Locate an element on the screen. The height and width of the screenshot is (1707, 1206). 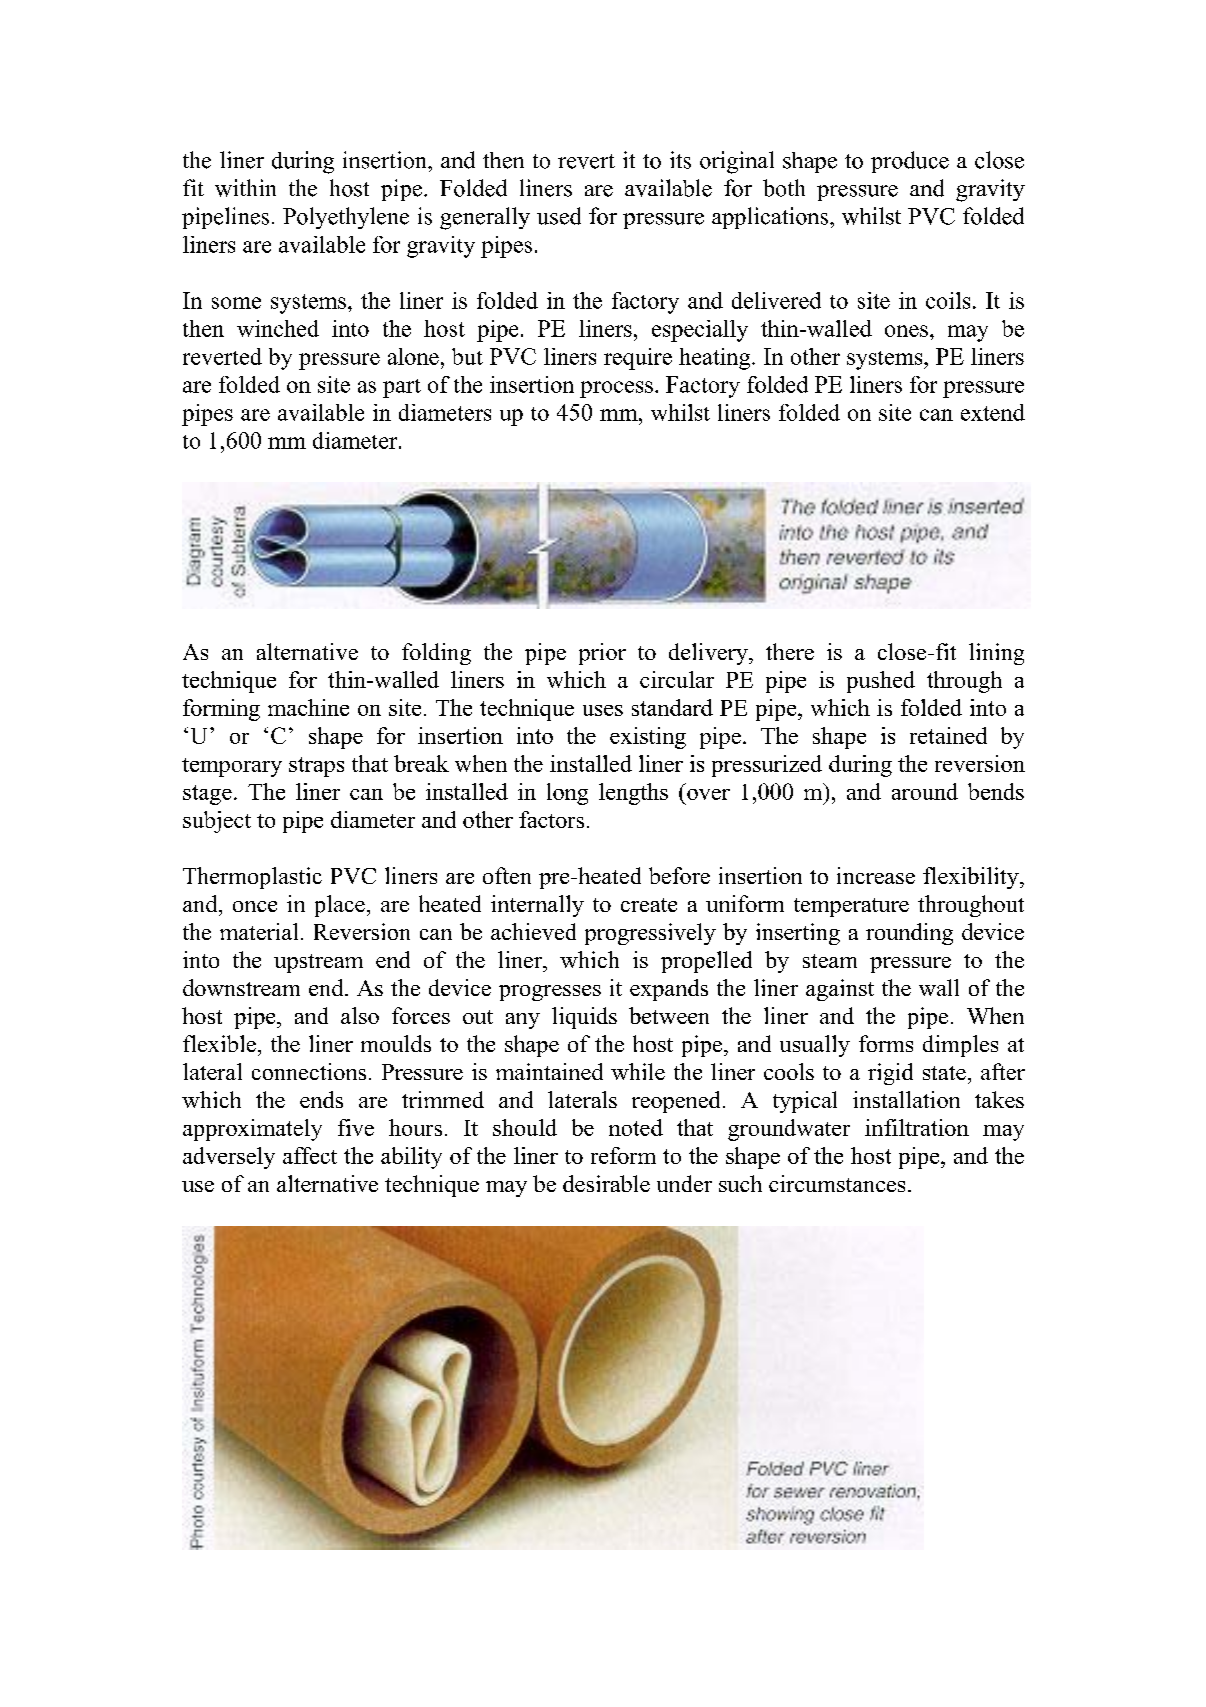
rounding is located at coordinates (909, 934).
